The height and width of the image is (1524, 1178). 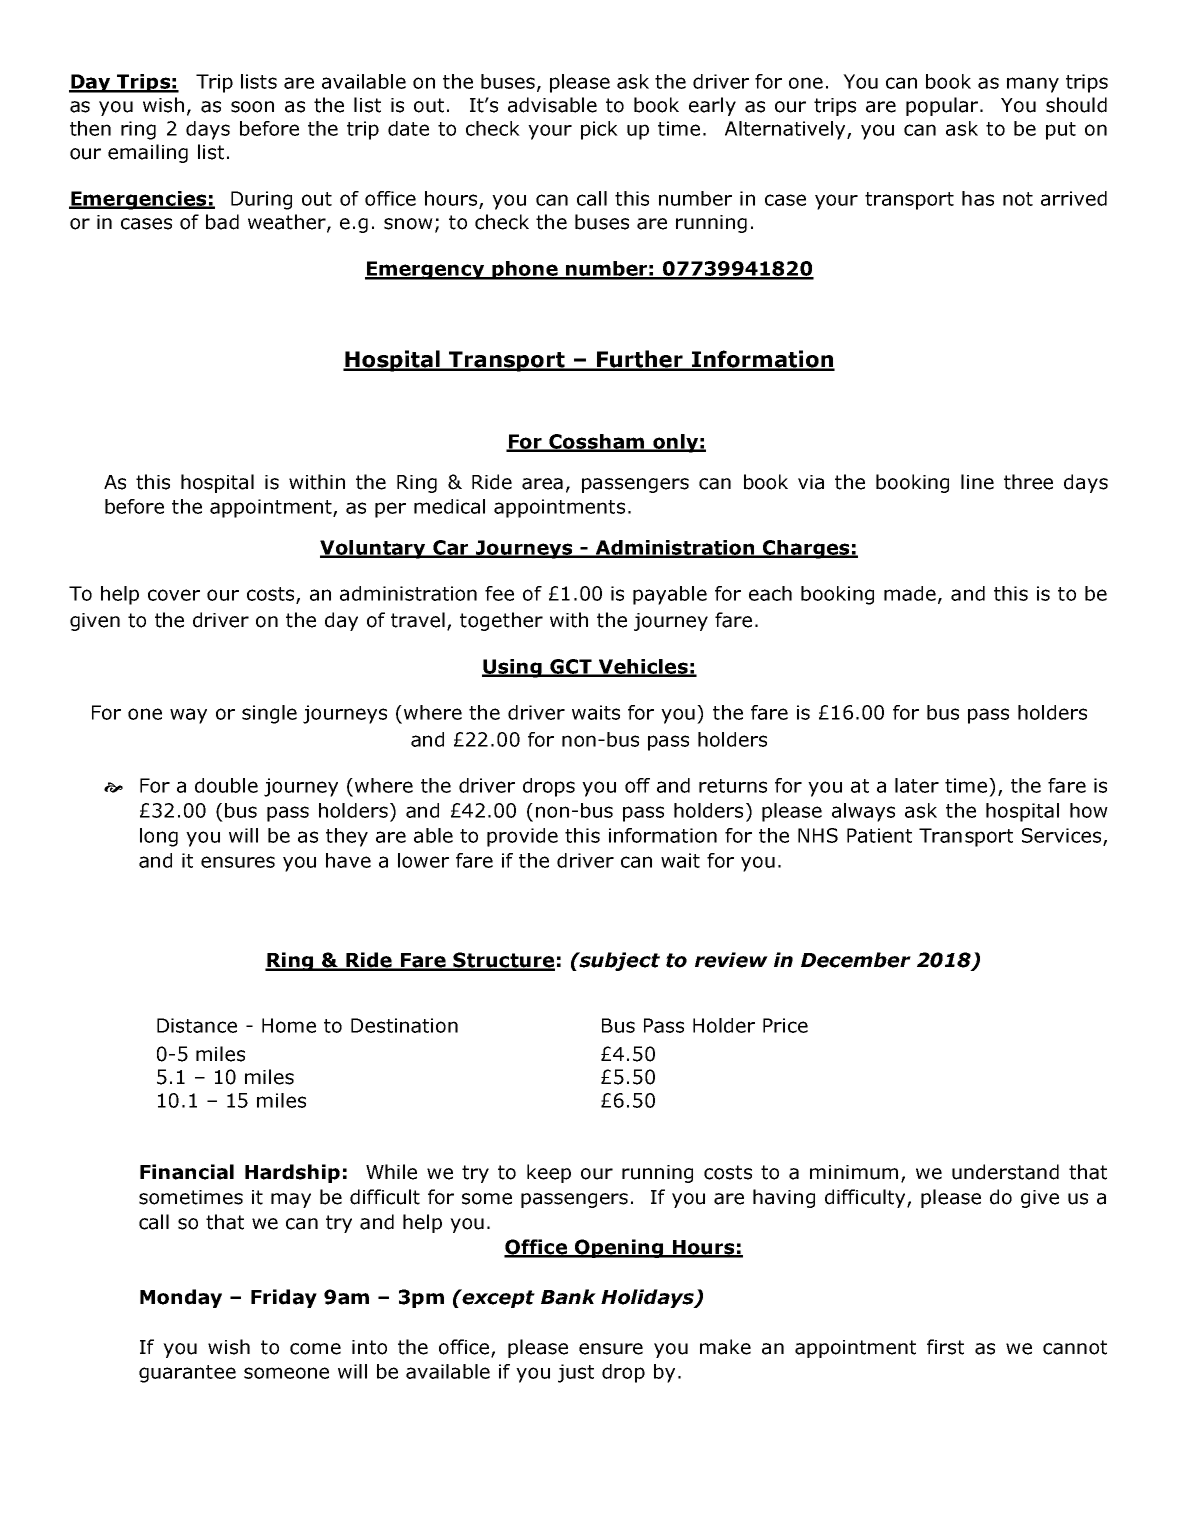 I want to click on Vehicles, so click(x=643, y=667).
